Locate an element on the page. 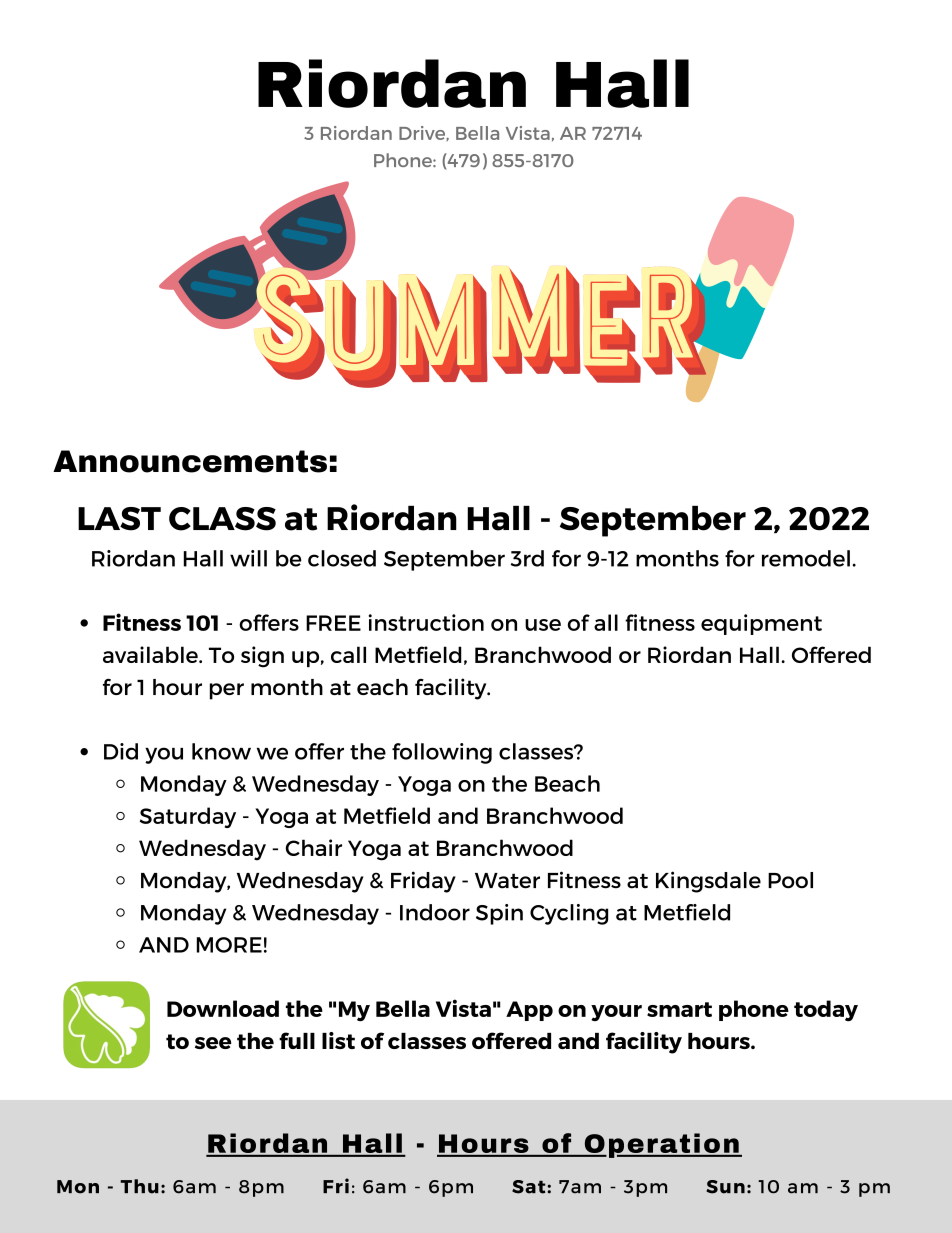 The image size is (952, 1233). following is located at coordinates (442, 753).
